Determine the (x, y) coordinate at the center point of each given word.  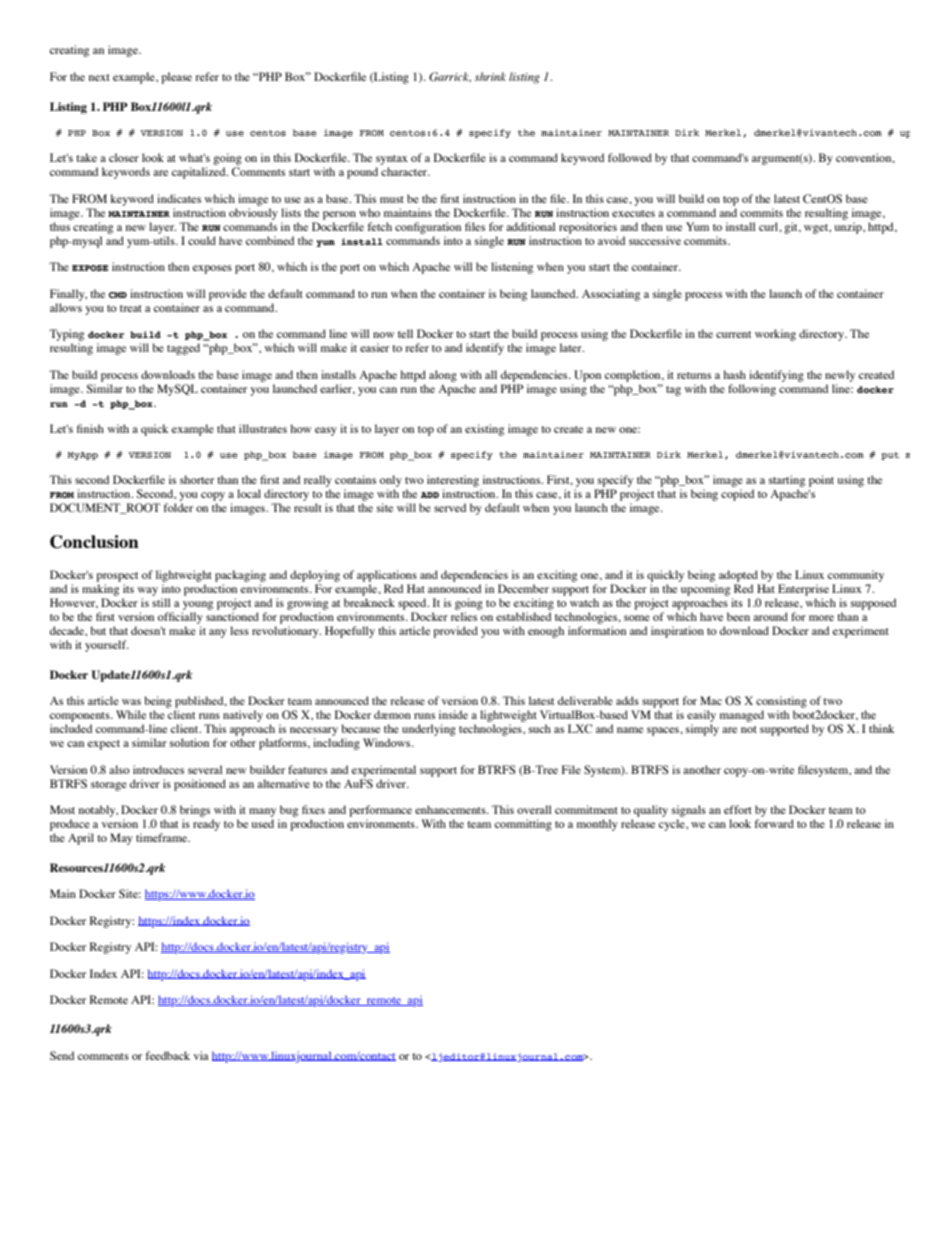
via (201, 1055)
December (523, 588)
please (176, 78)
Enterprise (803, 590)
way (148, 591)
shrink (490, 76)
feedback (168, 1055)
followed (630, 157)
